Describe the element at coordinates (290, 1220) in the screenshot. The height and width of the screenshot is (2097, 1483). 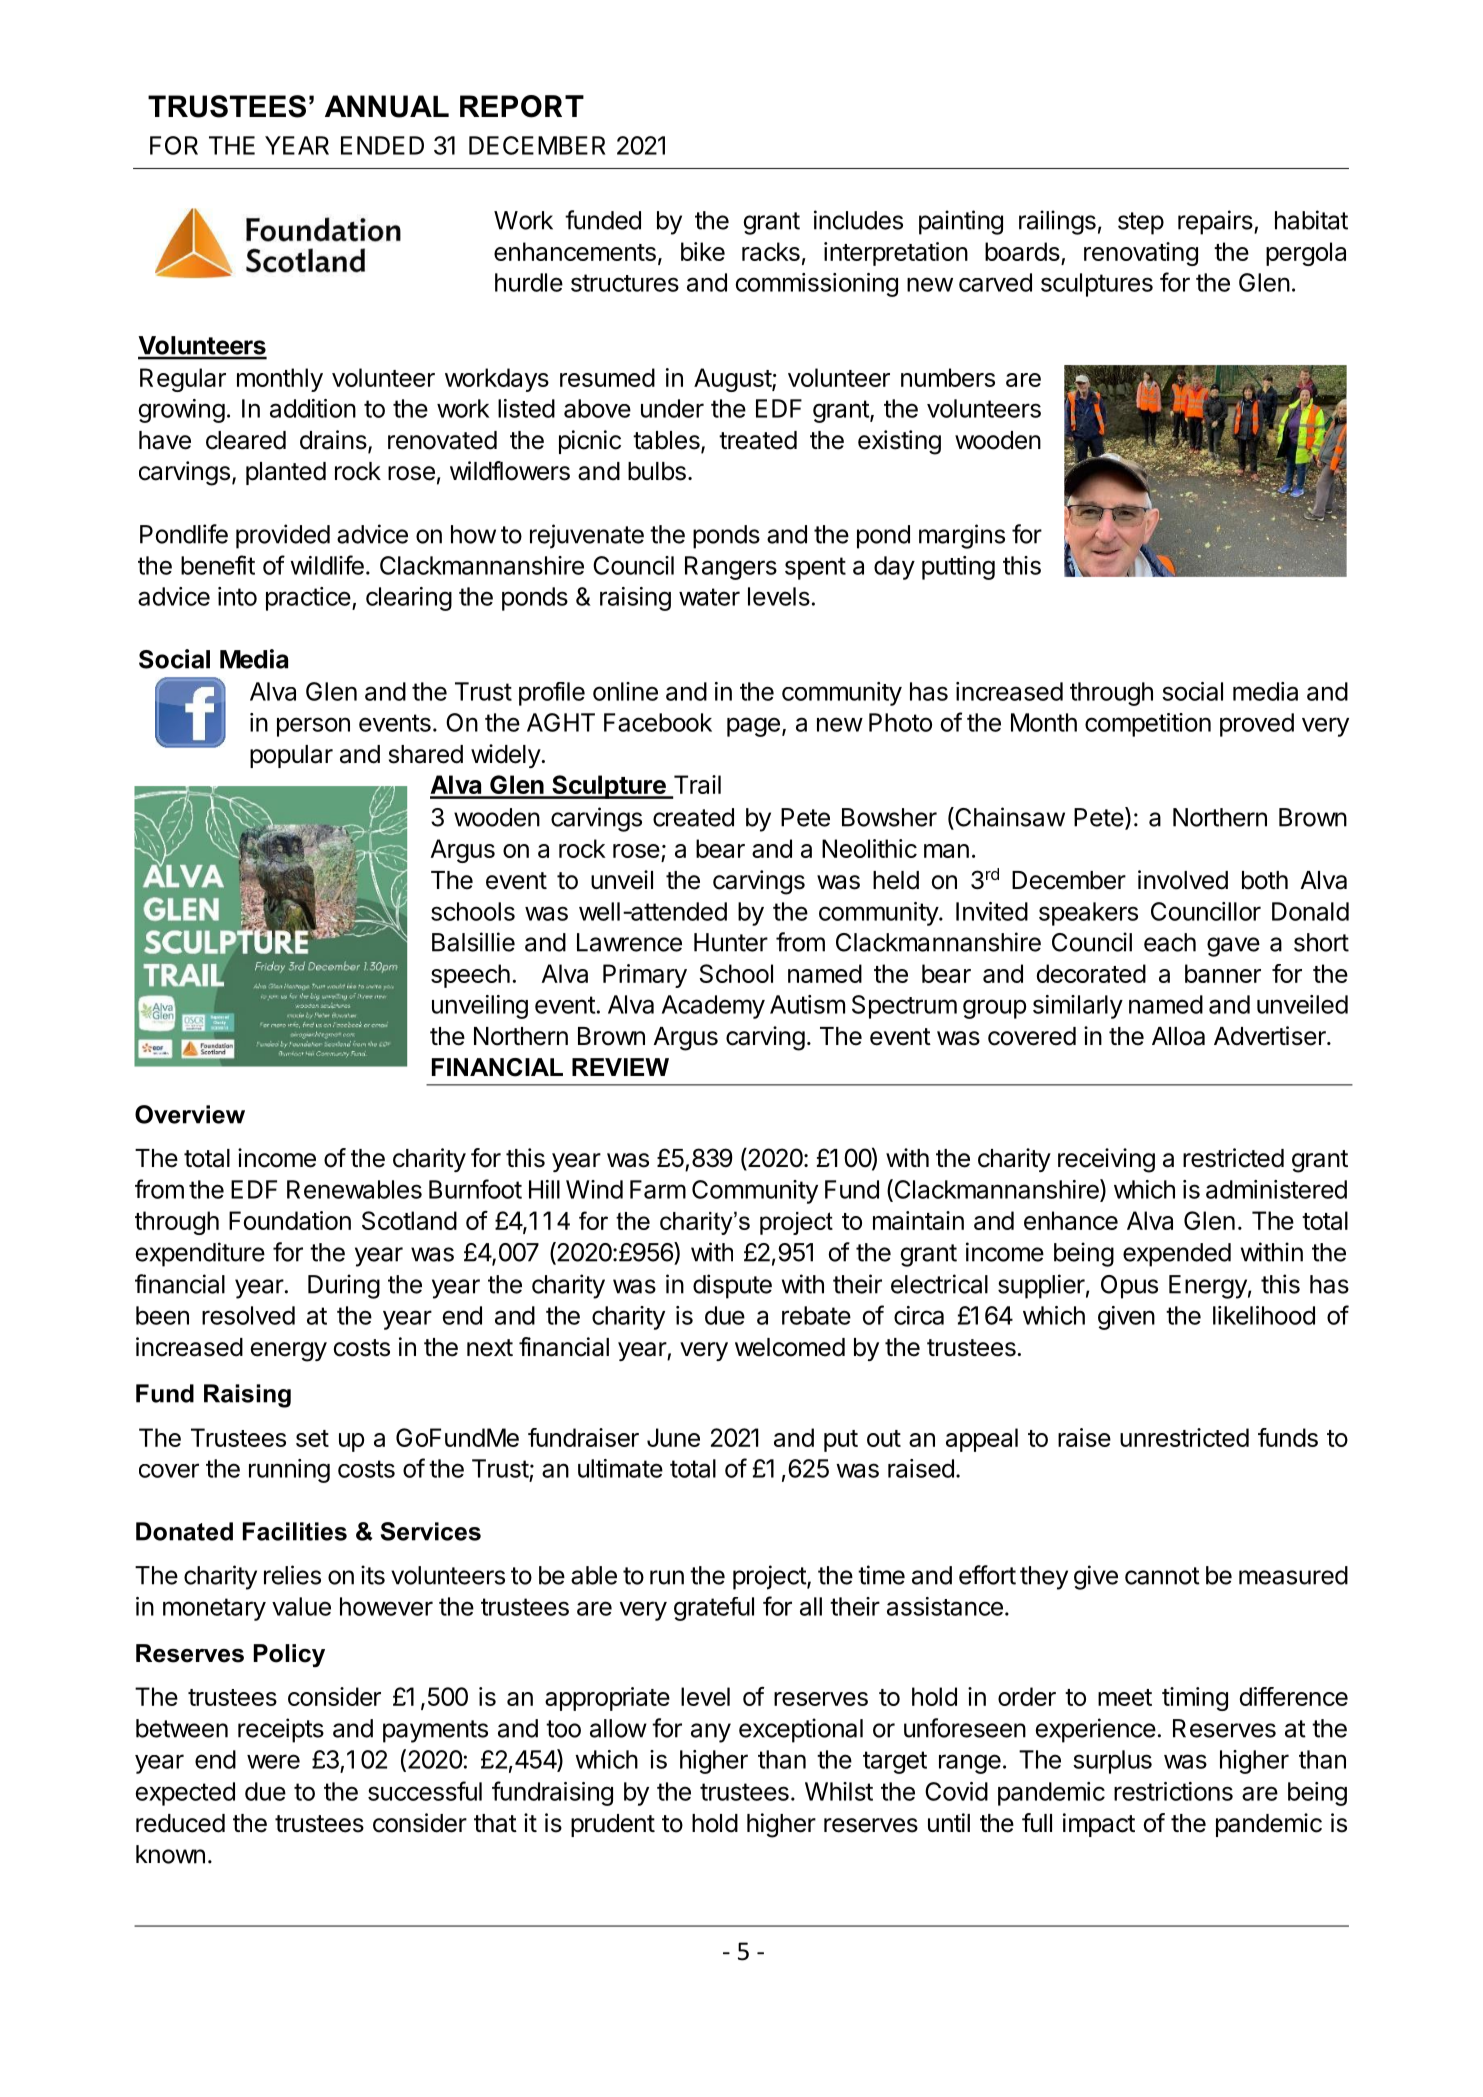
I see `Foundation` at that location.
